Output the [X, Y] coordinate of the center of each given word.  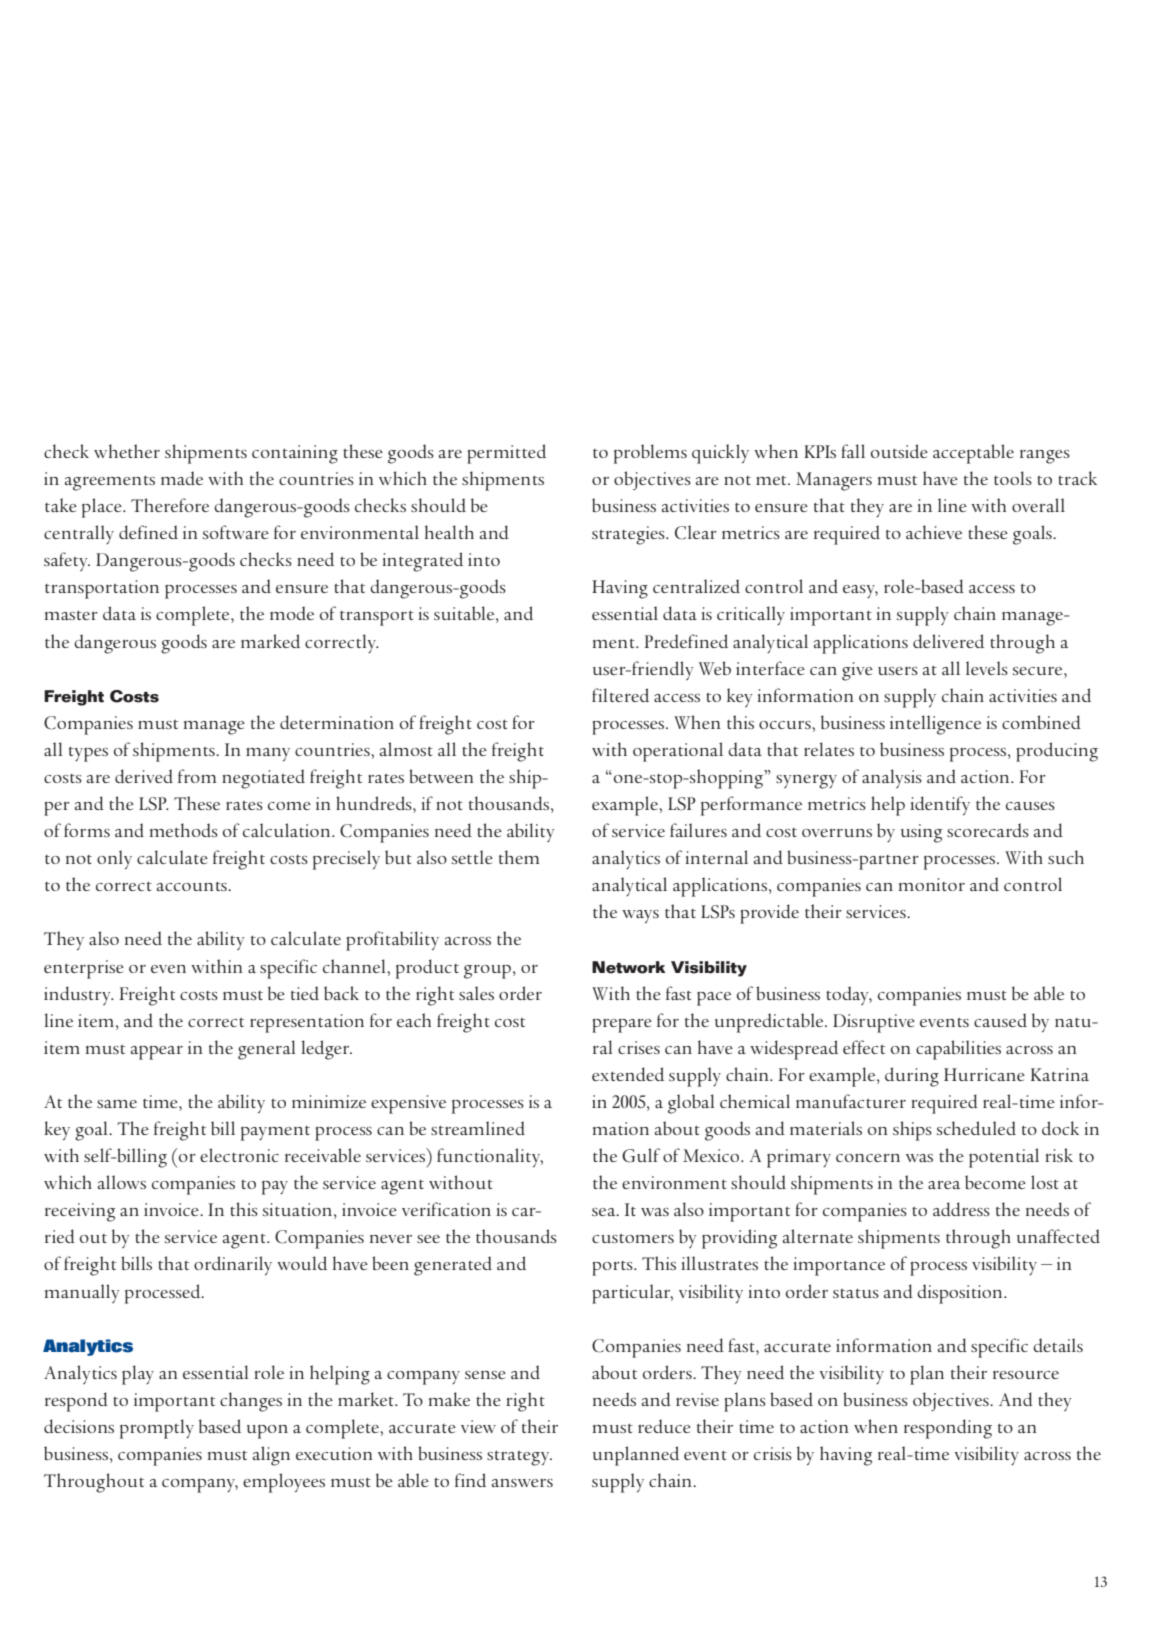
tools [1013, 478]
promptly [157, 1429]
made [182, 478]
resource [1026, 1375]
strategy [519, 1458]
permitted [506, 454]
